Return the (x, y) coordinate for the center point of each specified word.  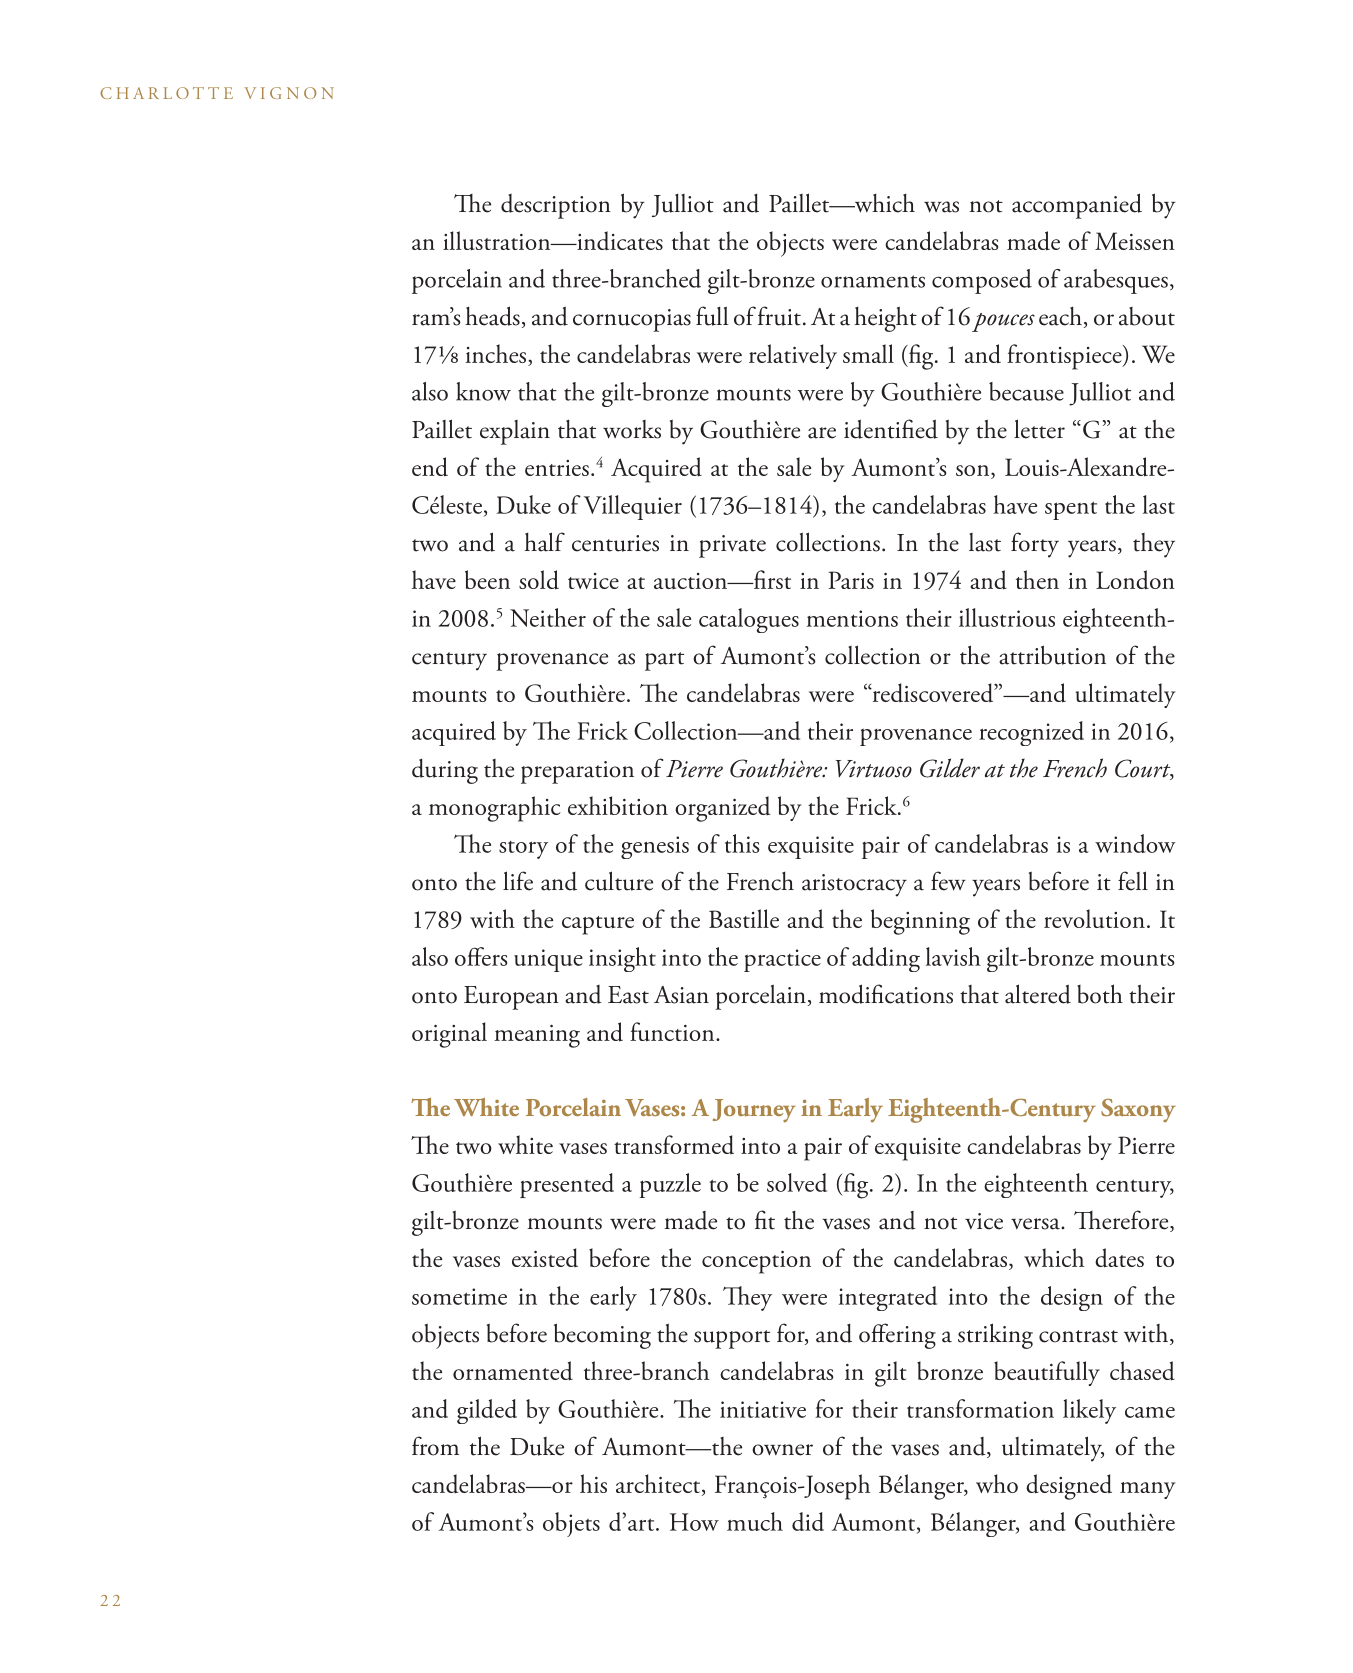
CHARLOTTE (166, 93)
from (435, 1446)
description (556, 206)
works (632, 429)
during (445, 771)
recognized (1031, 733)
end (430, 467)
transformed (674, 1144)
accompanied (1077, 206)
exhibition (618, 805)
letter (1039, 429)
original (449, 1035)
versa (1036, 1224)
